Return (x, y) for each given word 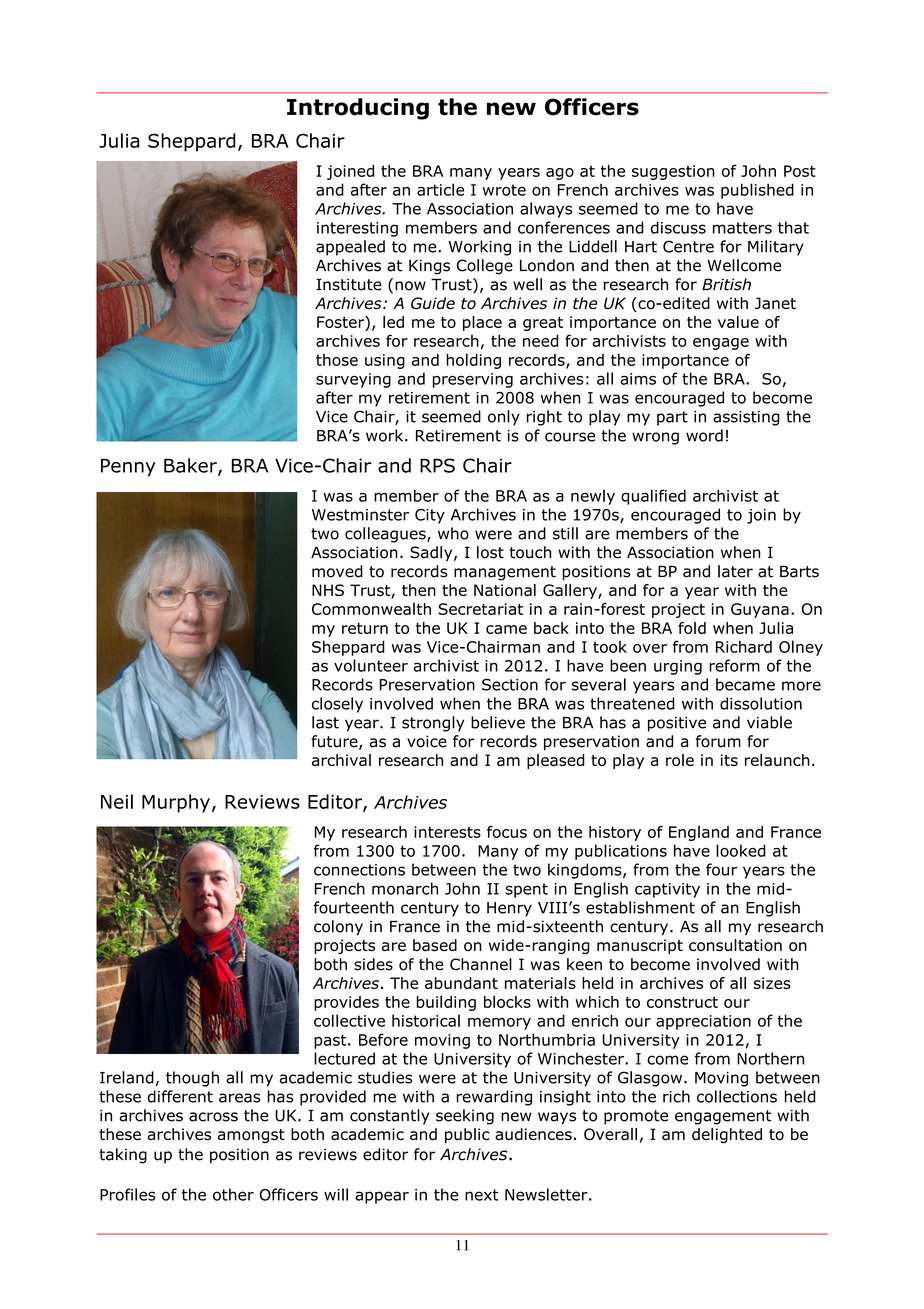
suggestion (673, 172)
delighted (727, 1135)
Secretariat (480, 609)
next (482, 1195)
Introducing (358, 109)
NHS (328, 590)
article (440, 189)
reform (734, 665)
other (233, 1194)
